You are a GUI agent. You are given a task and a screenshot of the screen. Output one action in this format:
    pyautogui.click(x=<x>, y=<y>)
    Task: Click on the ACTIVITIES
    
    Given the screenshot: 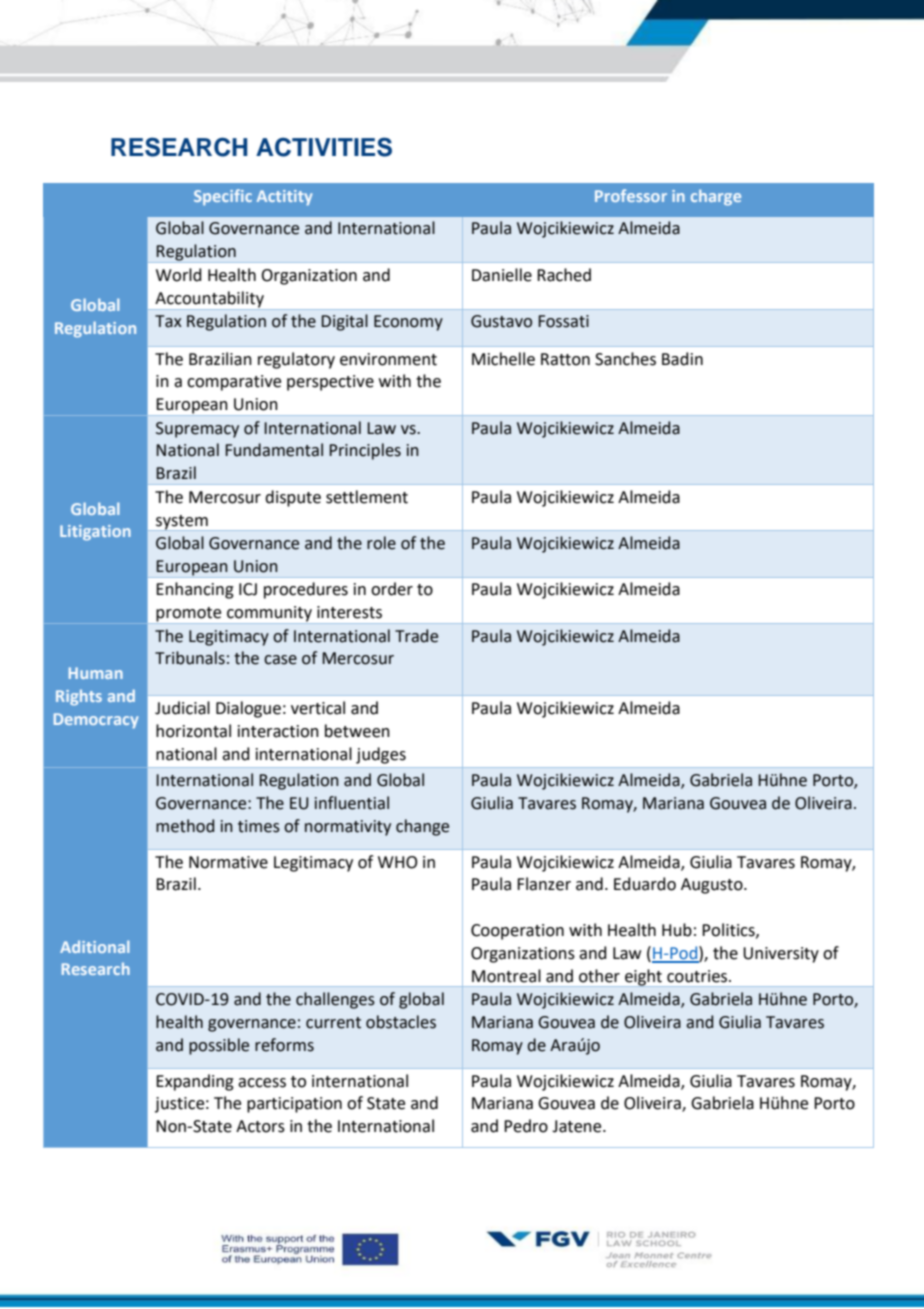 What is the action you would take?
    pyautogui.click(x=324, y=147)
